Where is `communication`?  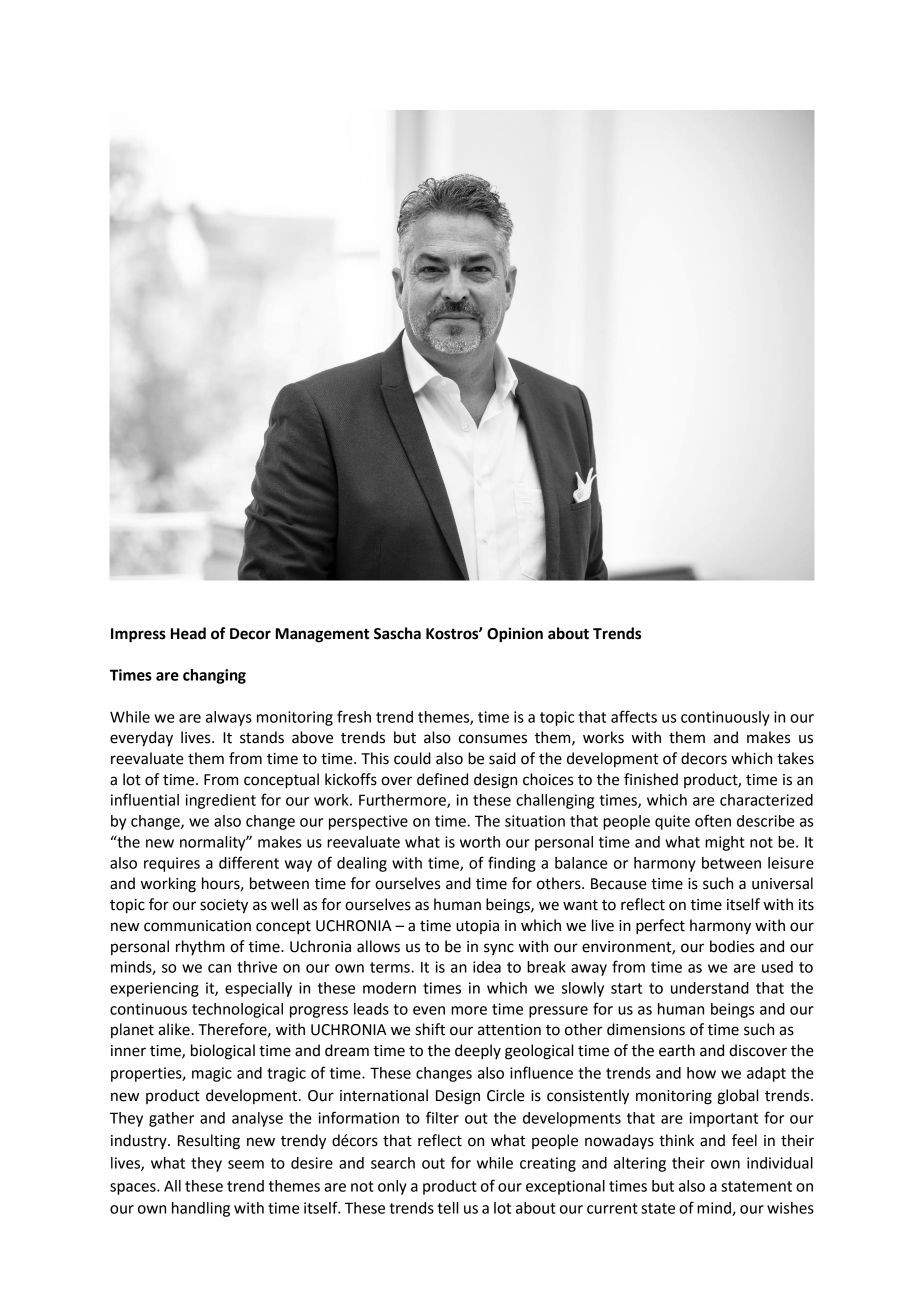 communication is located at coordinates (197, 926).
